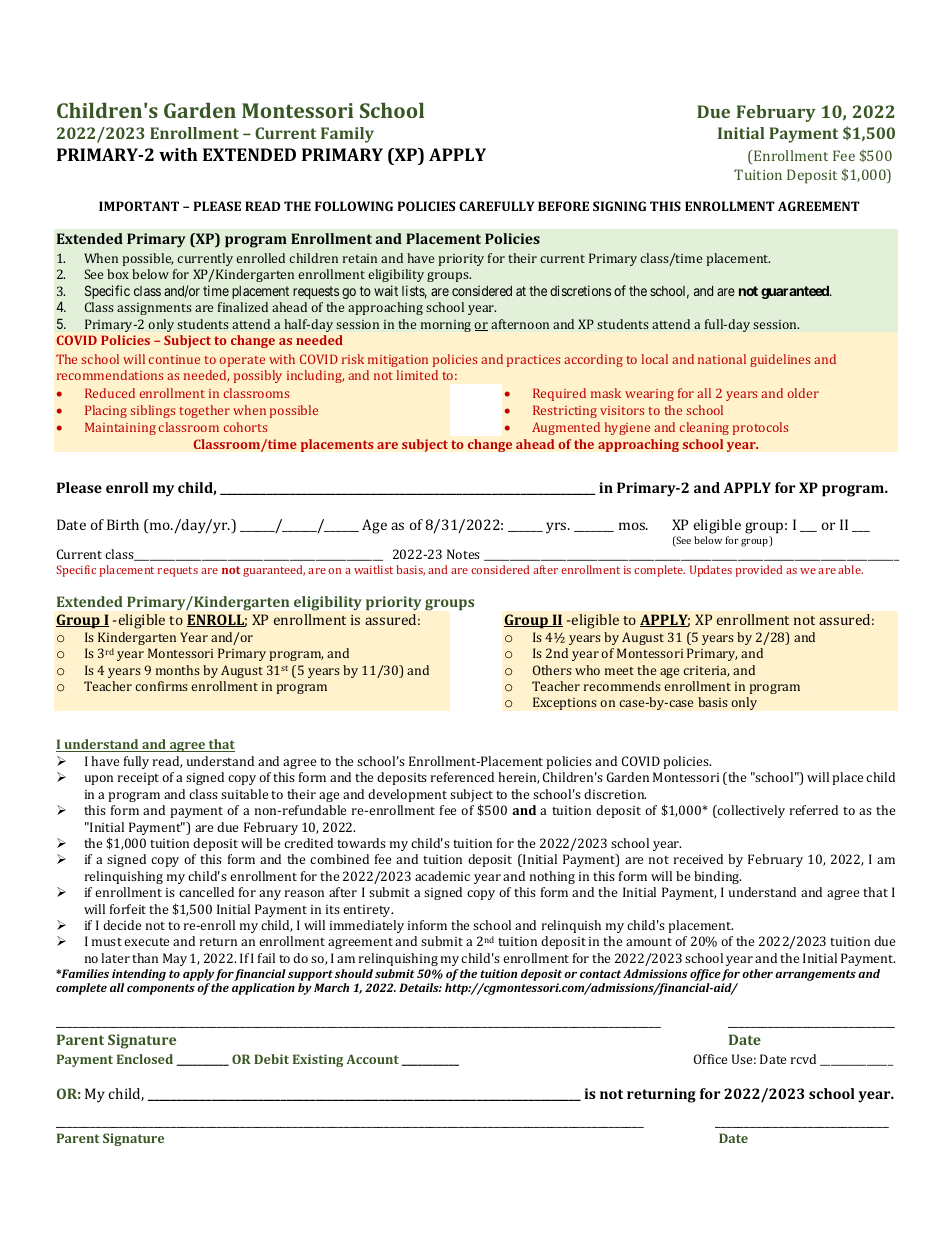 The image size is (952, 1233). What do you see at coordinates (138, 779) in the document?
I see `receipt` at bounding box center [138, 779].
